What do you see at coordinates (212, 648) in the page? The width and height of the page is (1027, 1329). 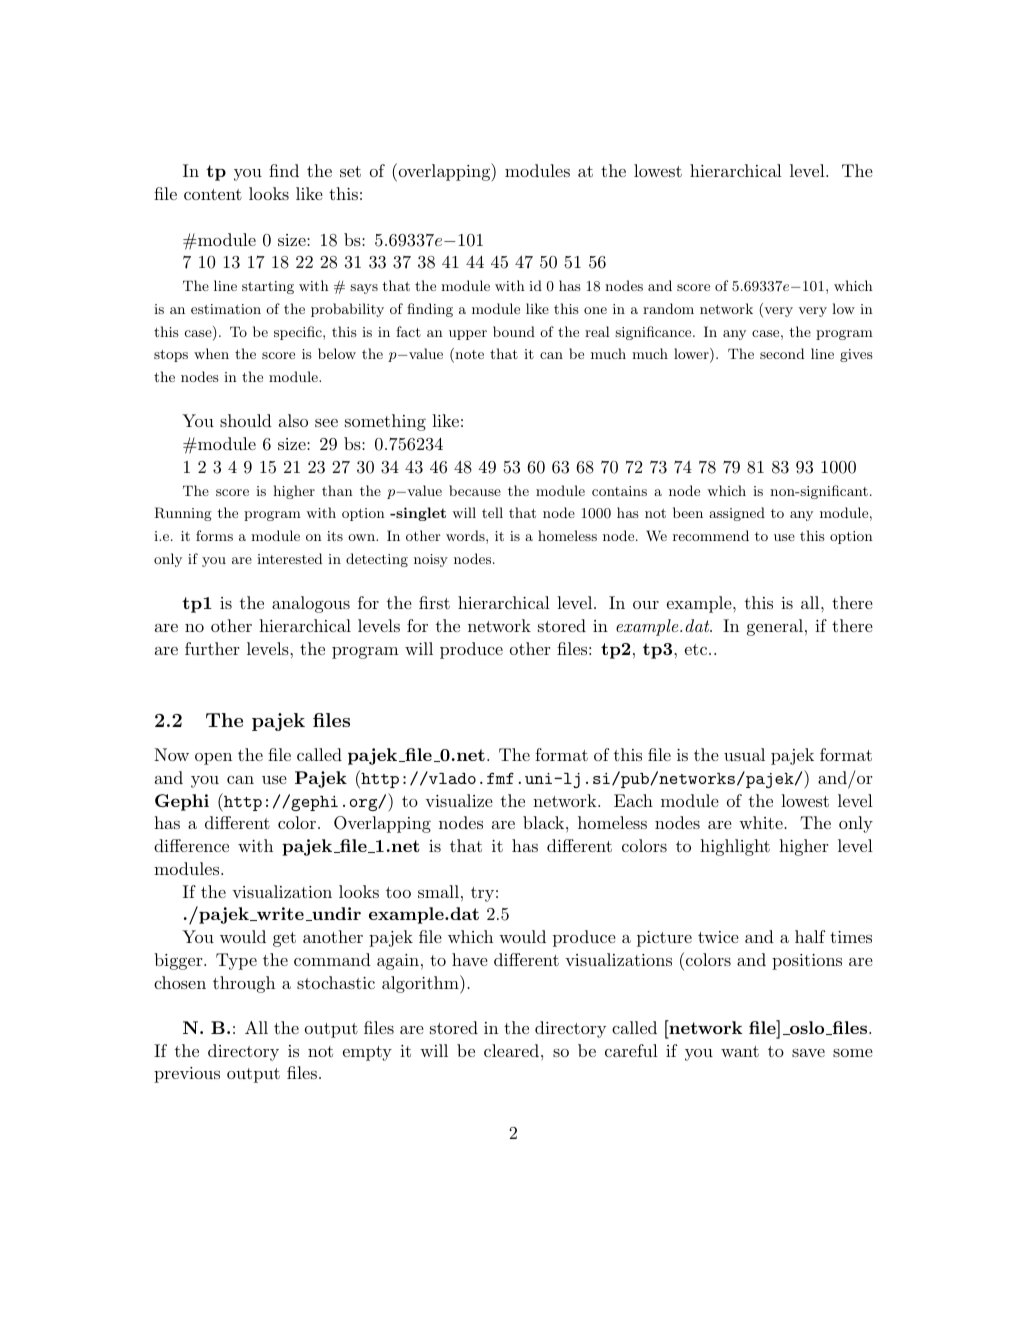 I see `further` at bounding box center [212, 648].
